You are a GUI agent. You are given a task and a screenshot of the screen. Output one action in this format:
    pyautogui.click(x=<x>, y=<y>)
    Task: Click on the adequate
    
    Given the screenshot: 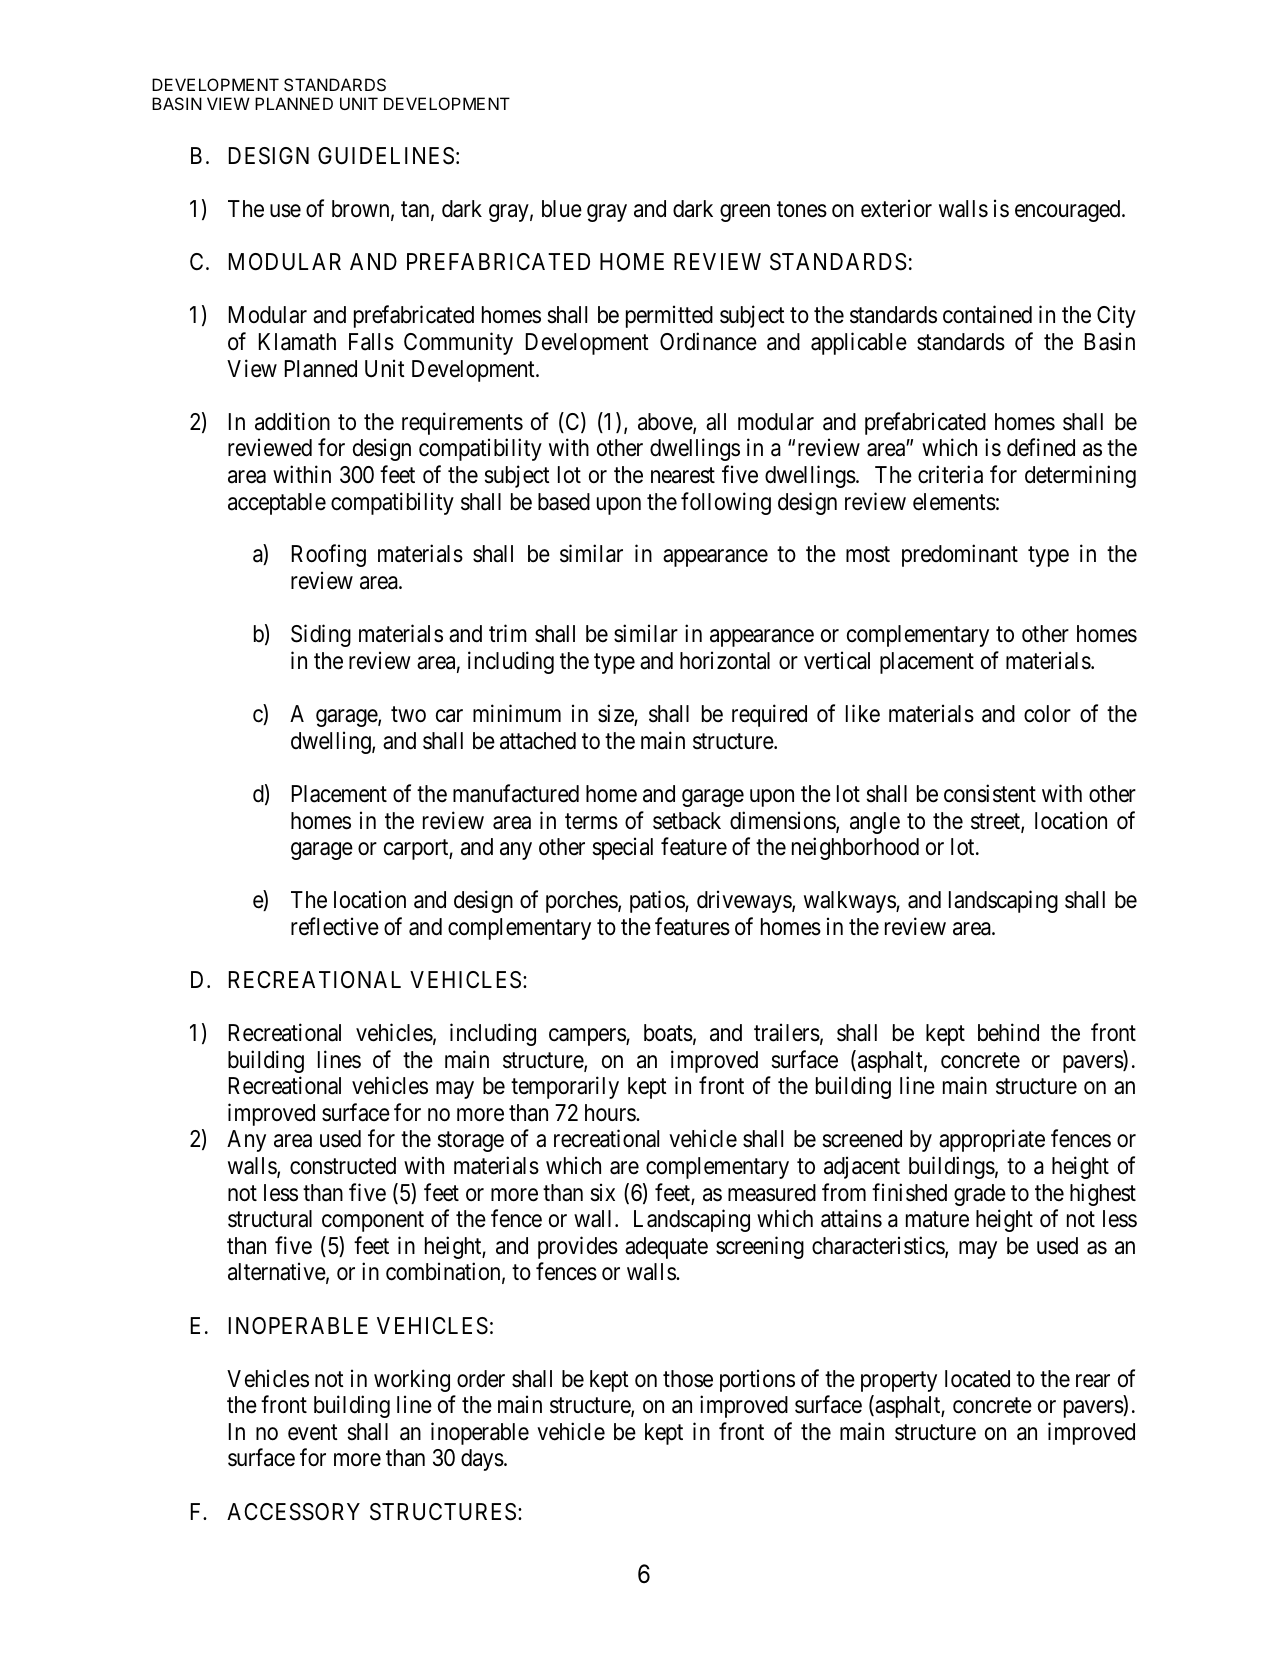 What is the action you would take?
    pyautogui.click(x=666, y=1248)
